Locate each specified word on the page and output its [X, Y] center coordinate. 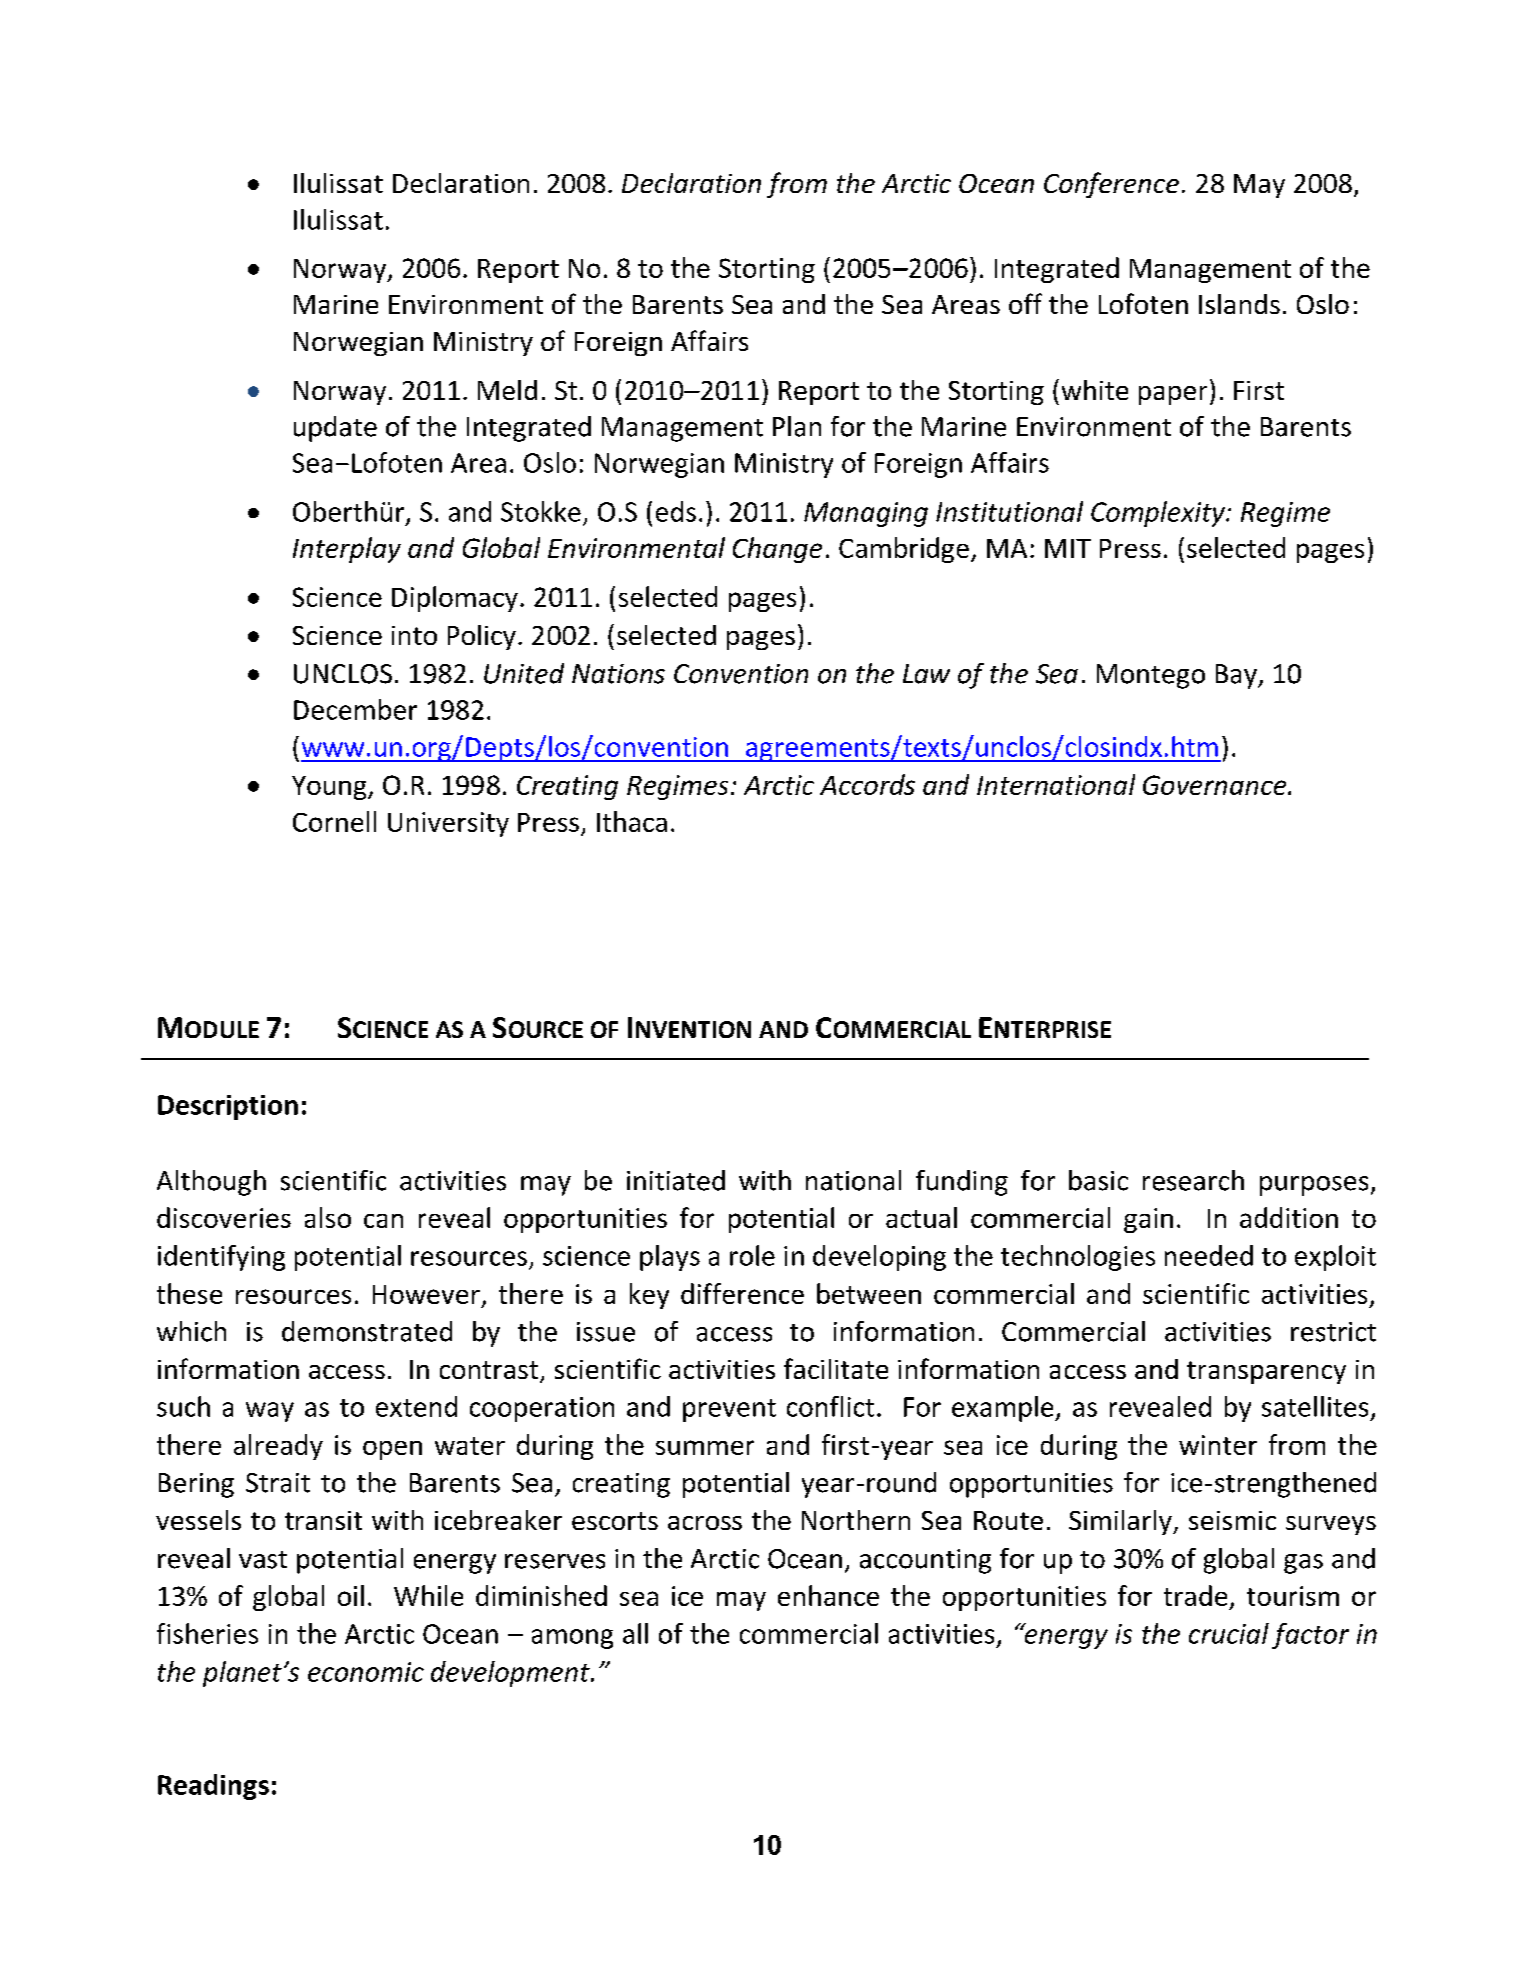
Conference [1111, 185]
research [1193, 1180]
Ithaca [632, 821]
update [335, 429]
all [635, 1633]
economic [366, 1672]
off [1025, 303]
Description [228, 1107]
